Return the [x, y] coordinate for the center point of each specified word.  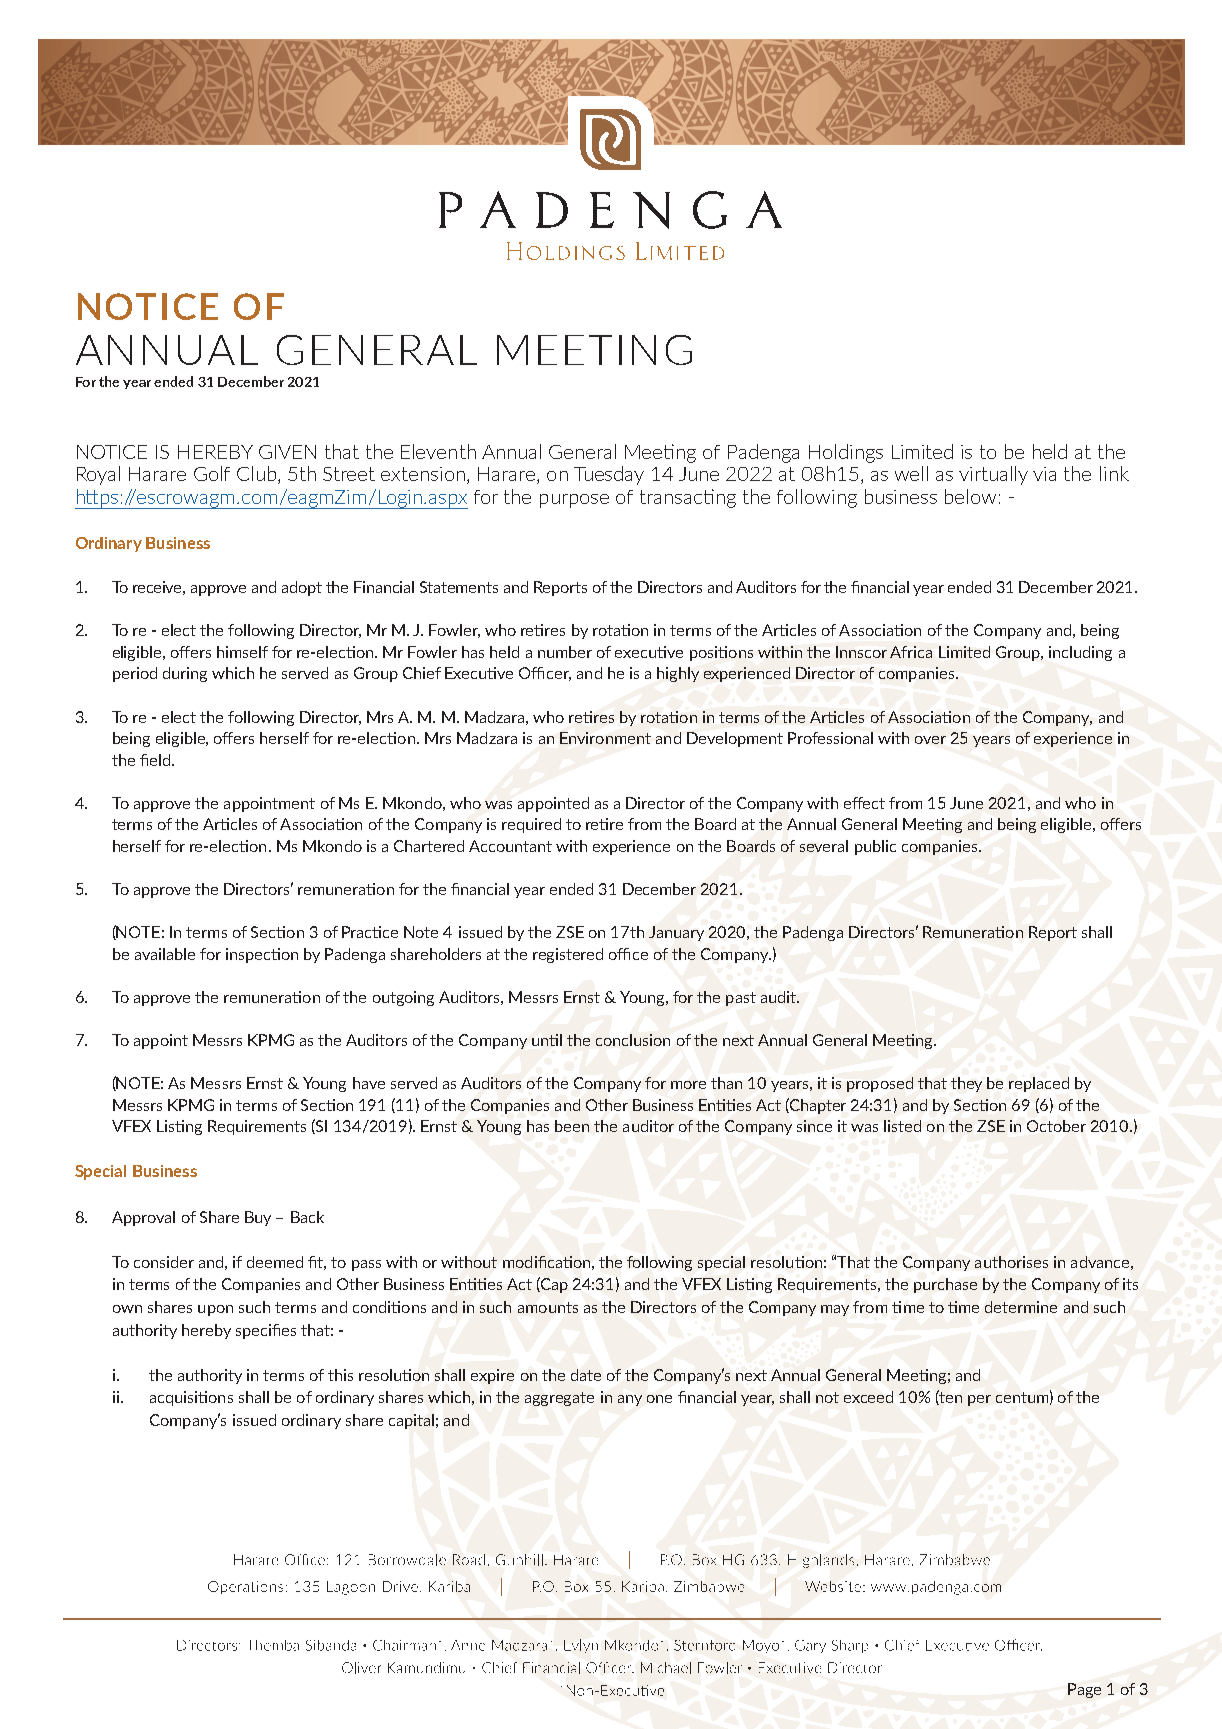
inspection [262, 955]
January [676, 933]
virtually [993, 475]
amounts [548, 1307]
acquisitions [191, 1398]
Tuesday [609, 475]
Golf [212, 473]
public [875, 847]
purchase [945, 1285]
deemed [275, 1262]
